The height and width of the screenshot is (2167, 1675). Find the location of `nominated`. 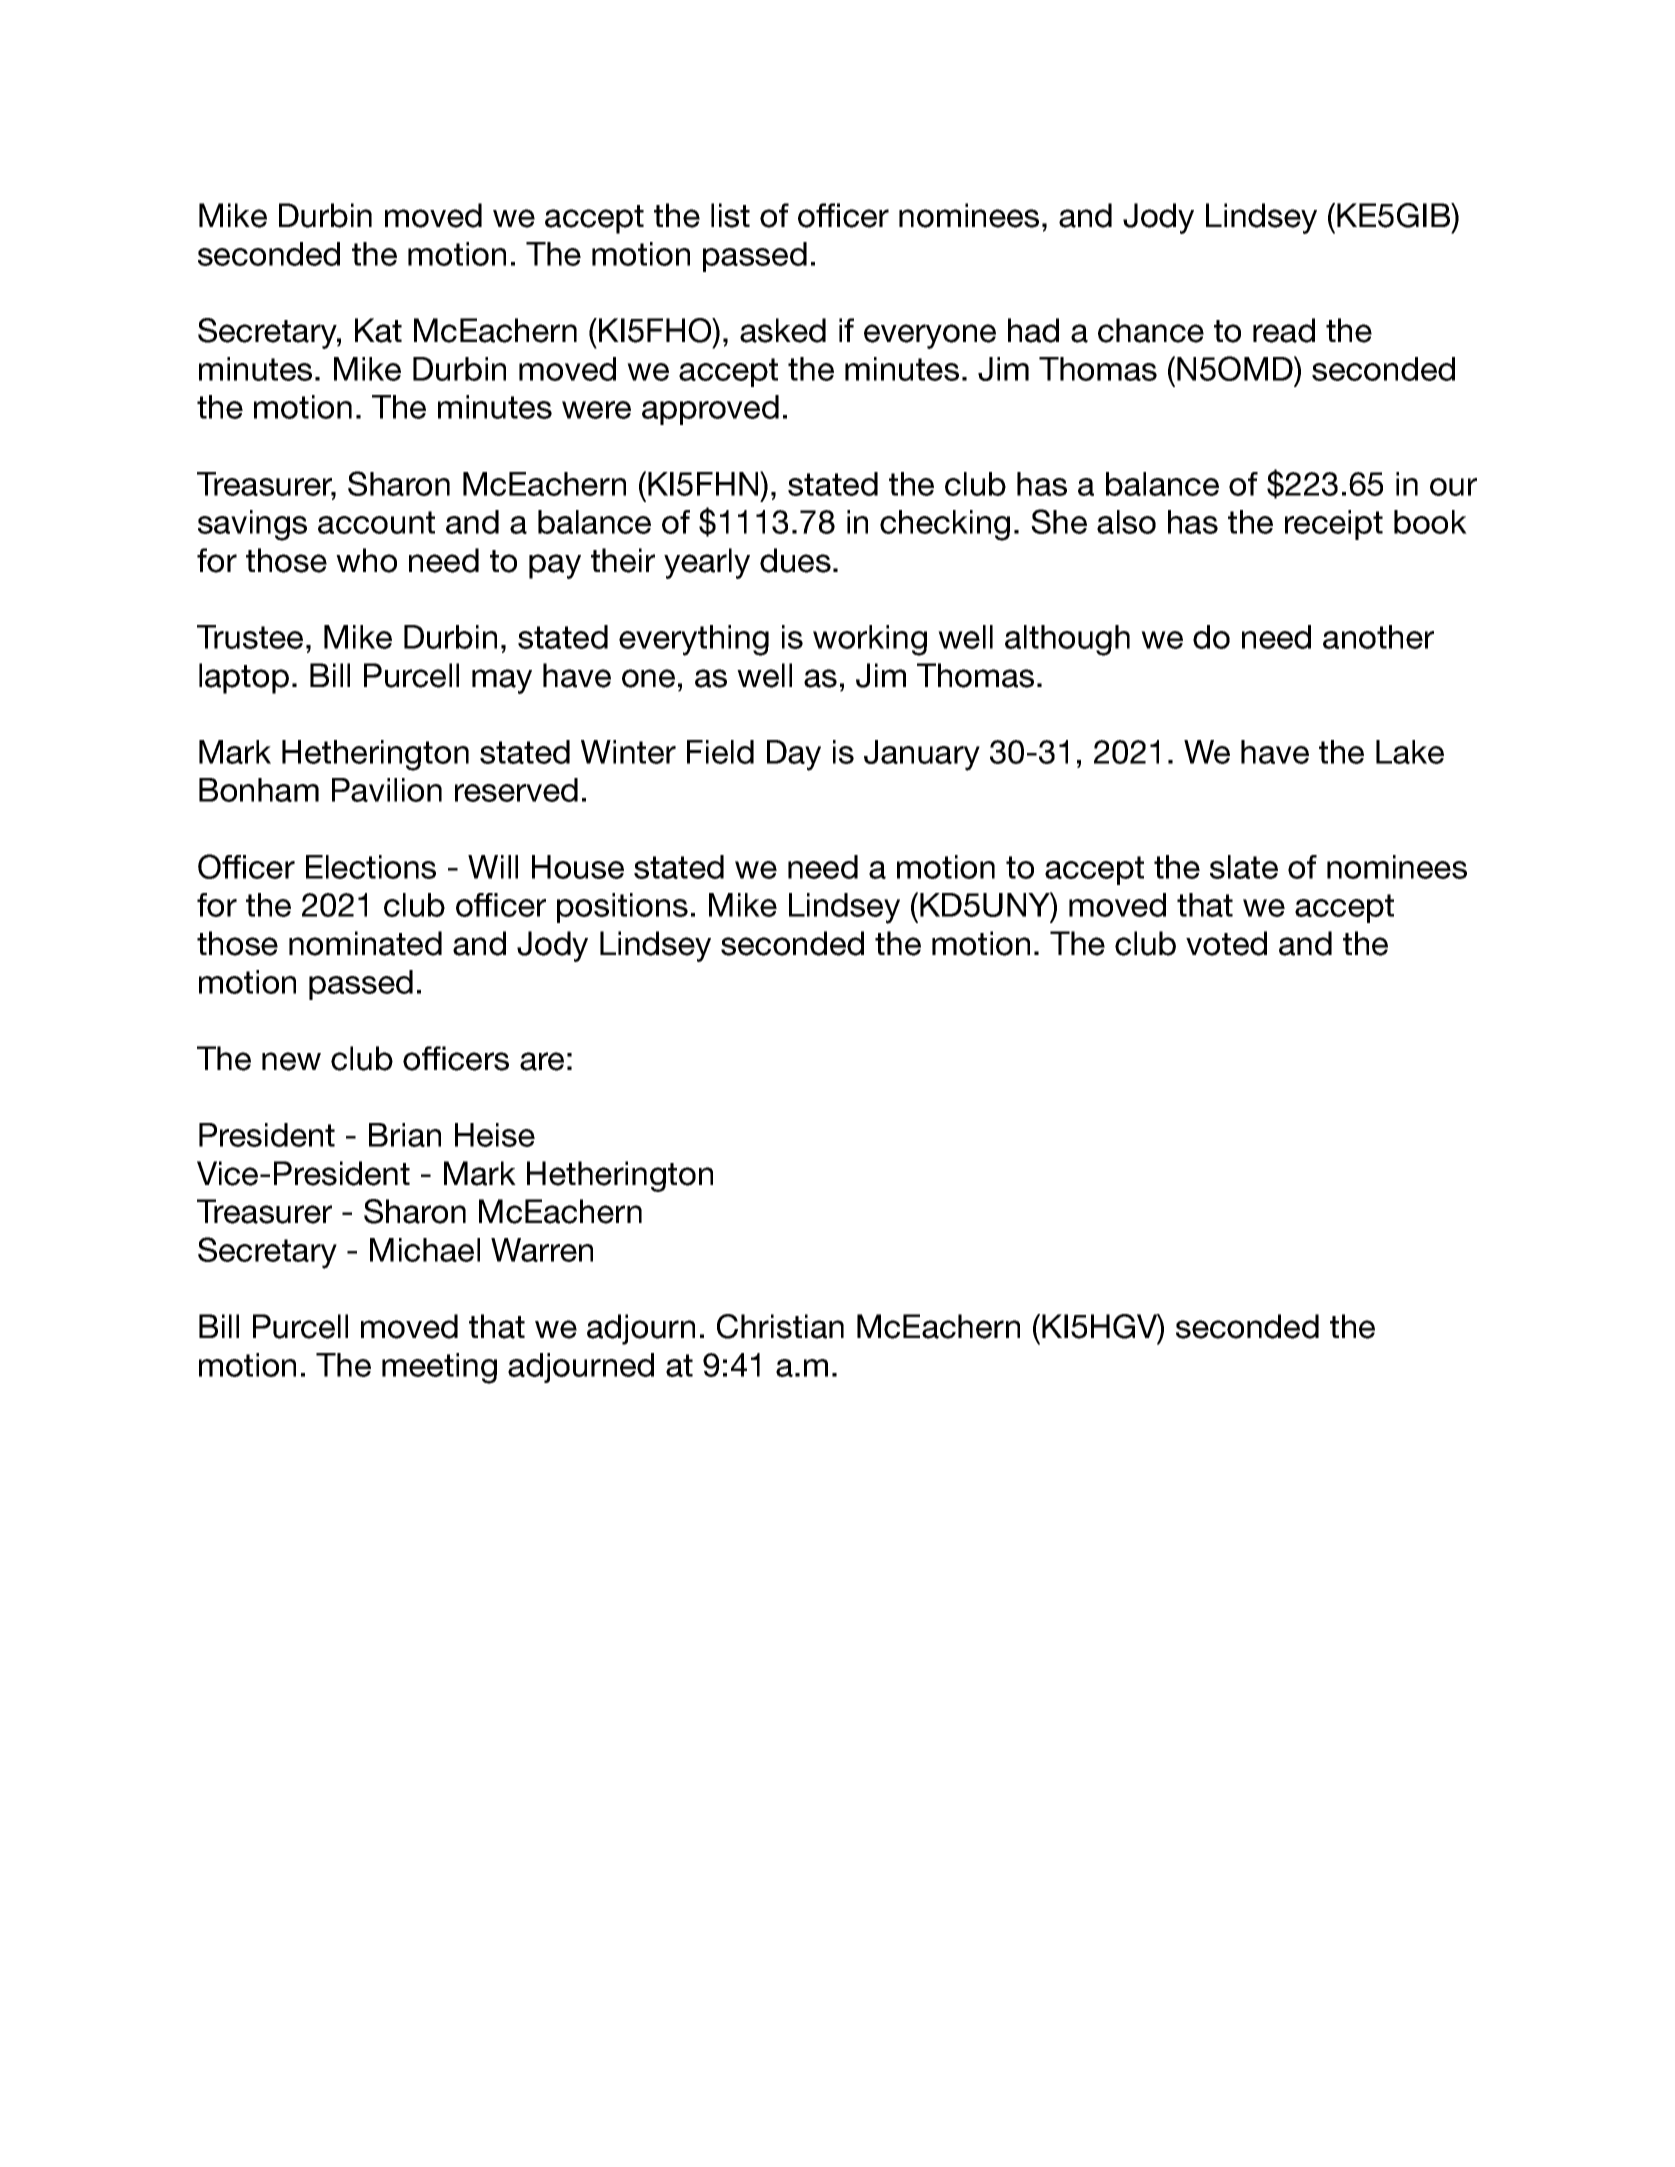

nominated is located at coordinates (365, 943).
